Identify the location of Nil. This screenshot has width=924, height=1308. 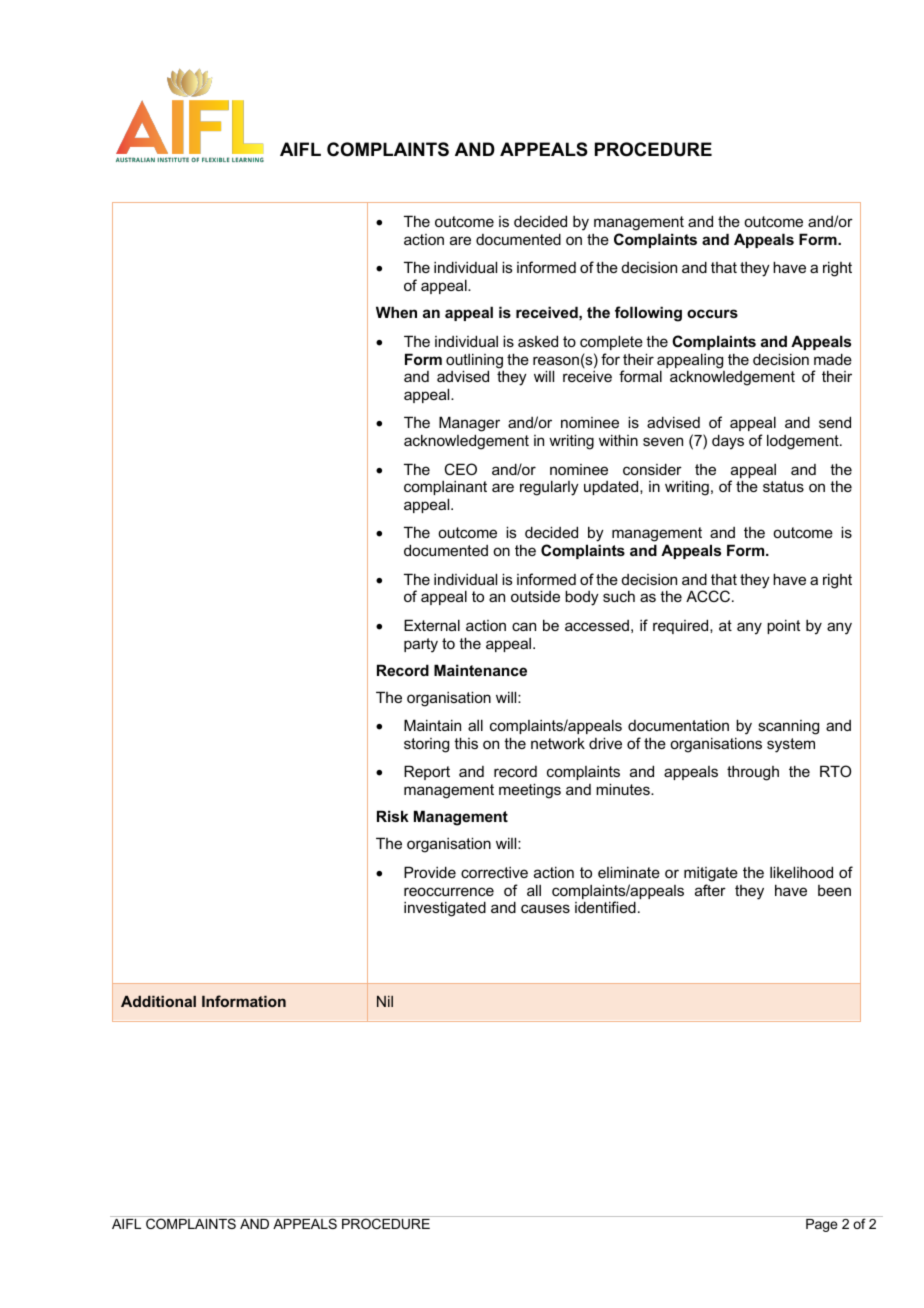
(385, 1001).
